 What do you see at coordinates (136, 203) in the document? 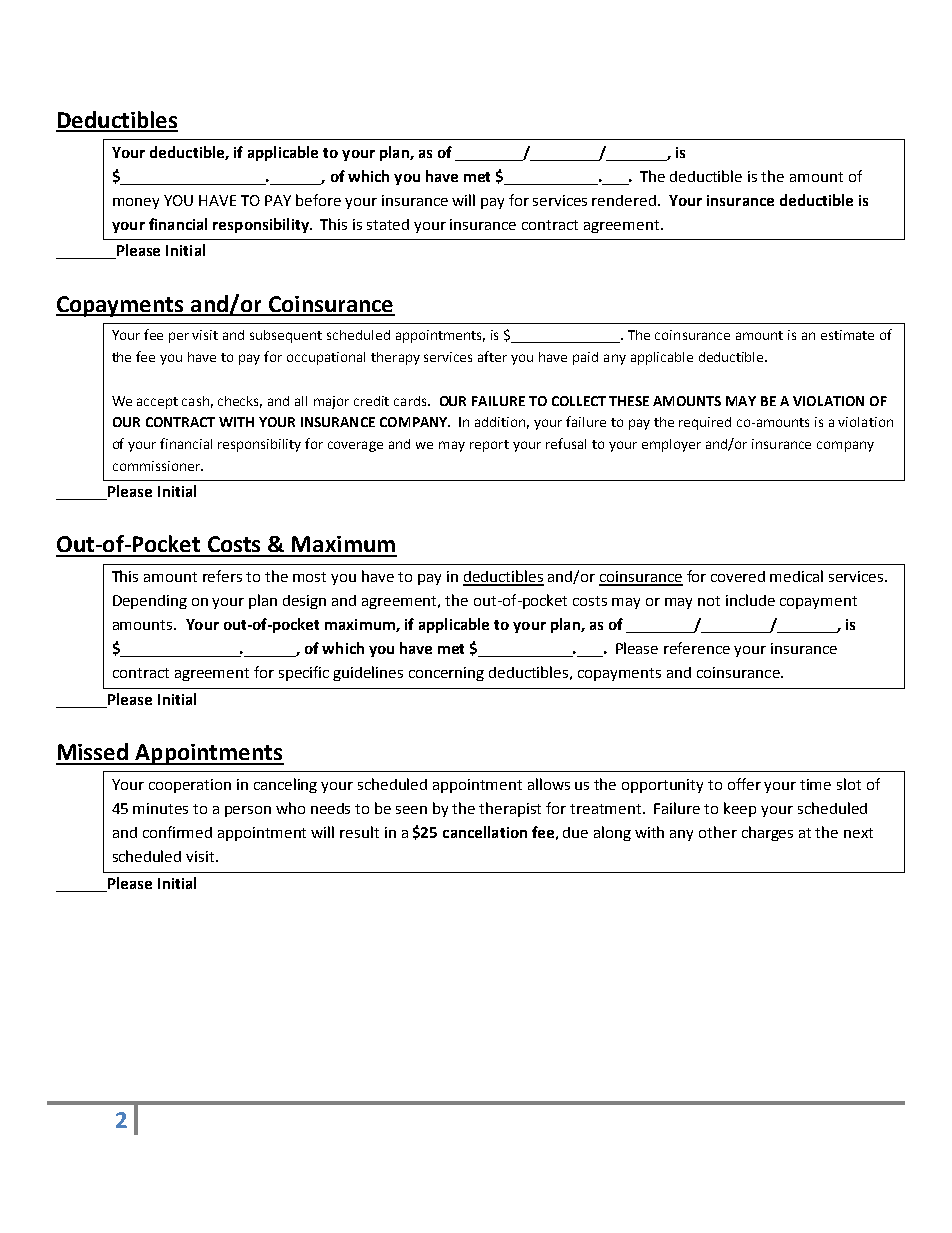
I see `money` at bounding box center [136, 203].
